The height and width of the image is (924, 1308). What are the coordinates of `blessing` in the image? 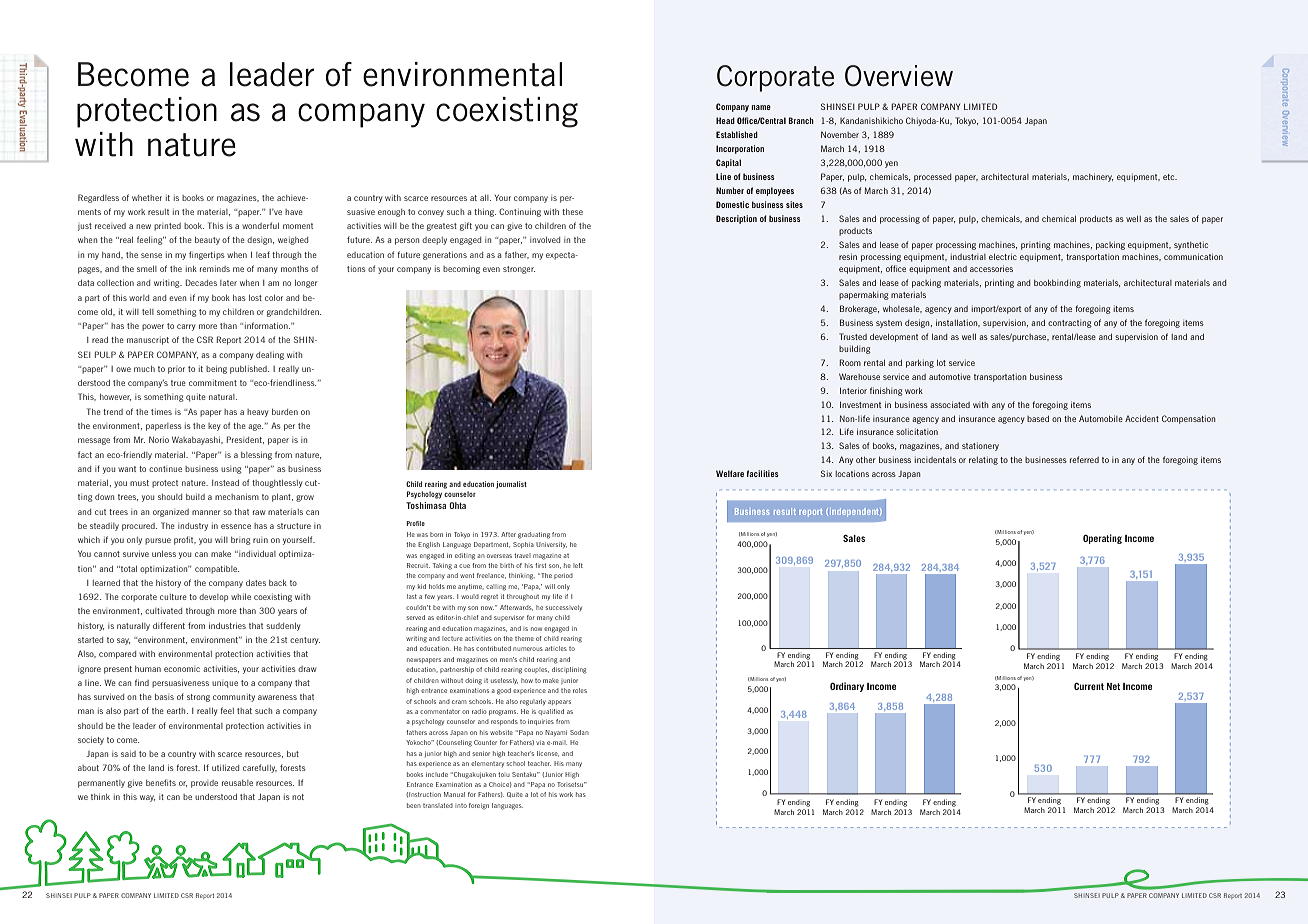 It's located at (256, 456).
